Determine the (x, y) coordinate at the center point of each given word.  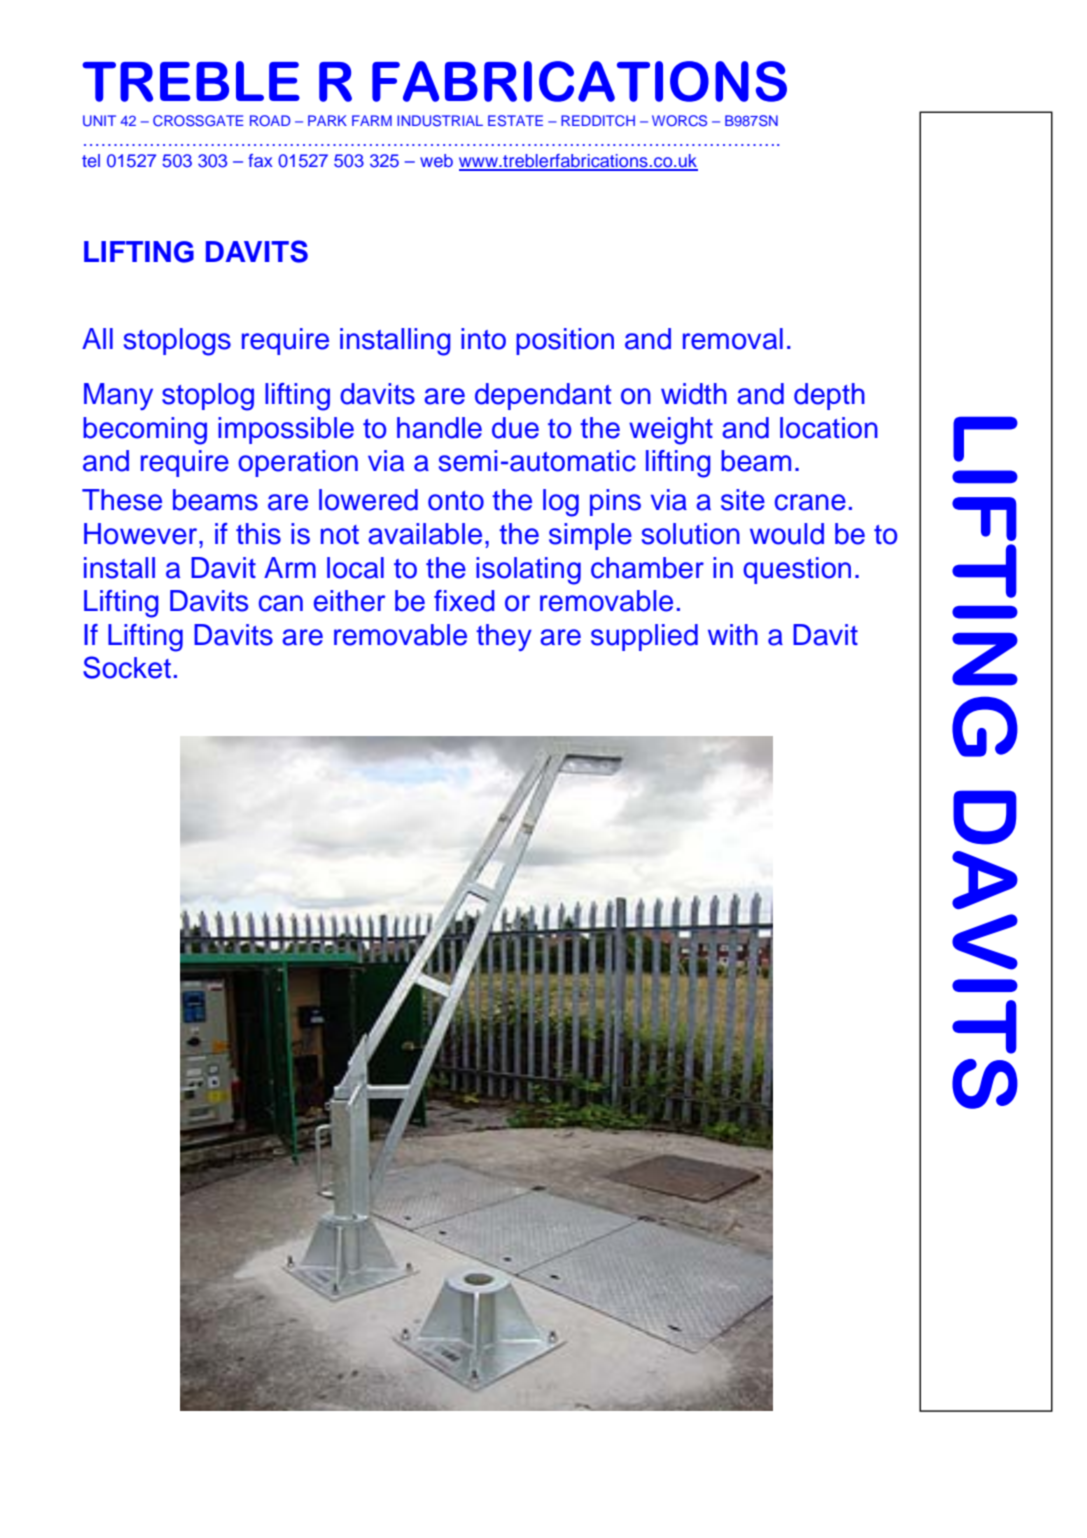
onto (456, 501)
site (743, 500)
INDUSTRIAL (440, 121)
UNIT (99, 121)
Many (118, 396)
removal (733, 339)
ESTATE (515, 120)
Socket (127, 667)
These (122, 500)
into (483, 339)
